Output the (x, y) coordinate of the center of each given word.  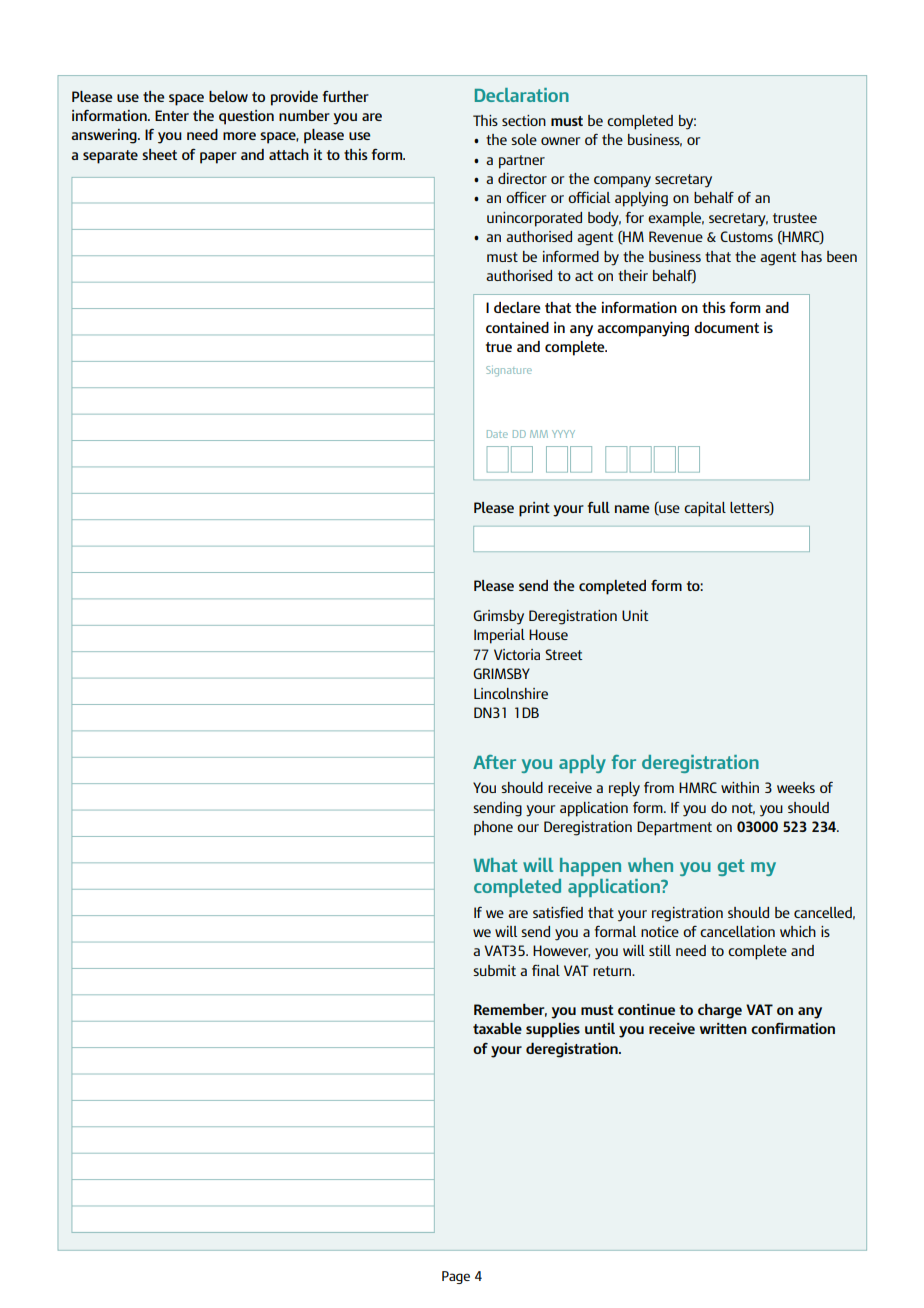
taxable (497, 1028)
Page (456, 1277)
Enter (172, 115)
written (723, 1028)
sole (524, 139)
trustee (795, 218)
